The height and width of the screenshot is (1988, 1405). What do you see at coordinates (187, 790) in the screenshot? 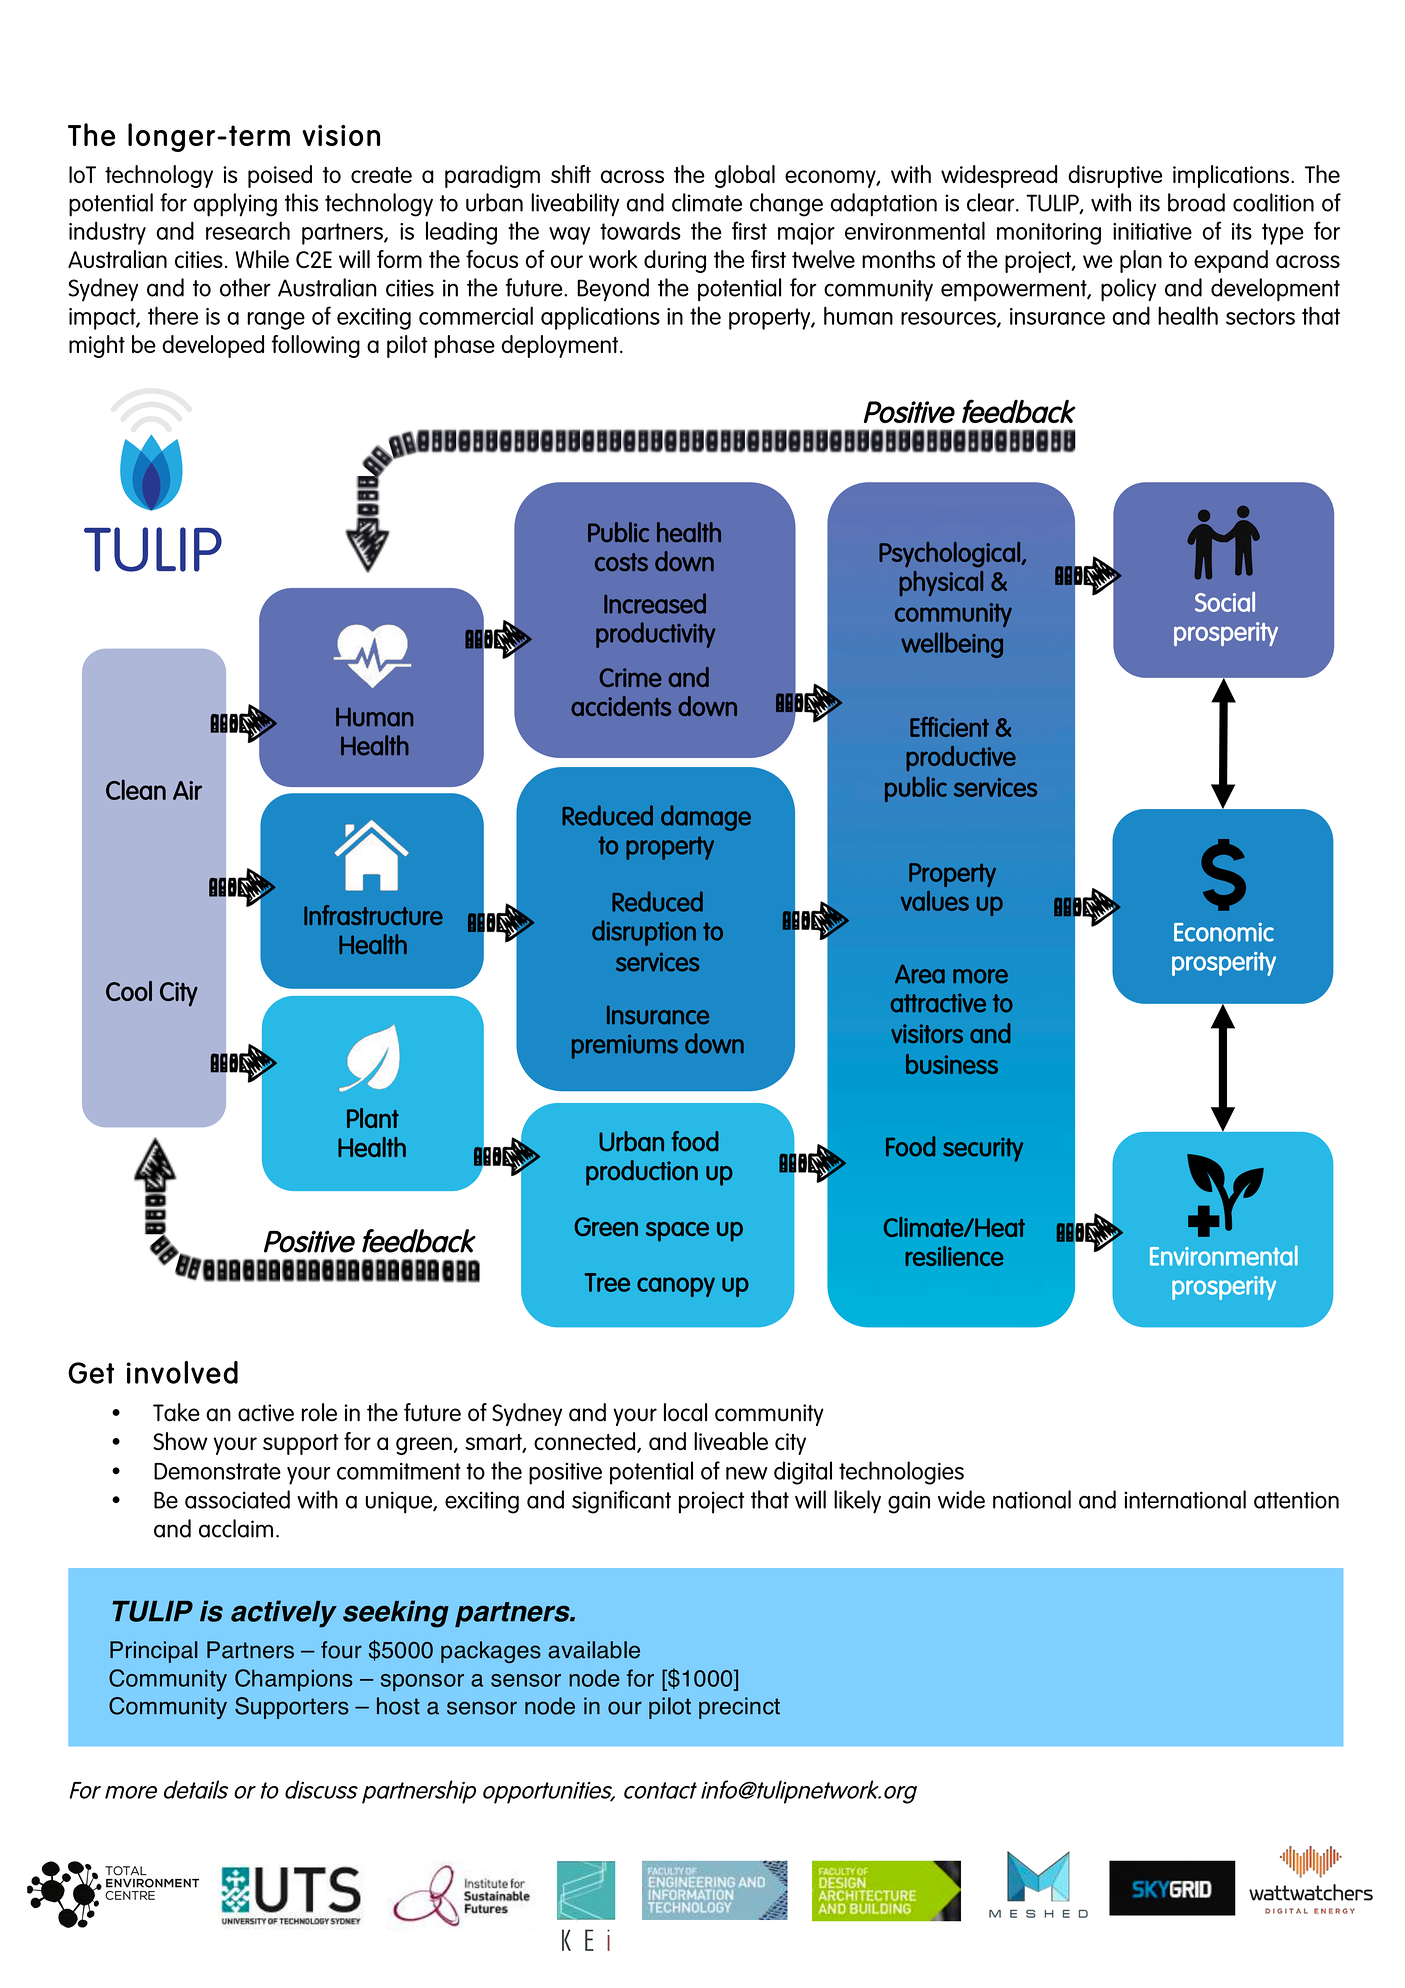
I see `Air` at bounding box center [187, 790].
